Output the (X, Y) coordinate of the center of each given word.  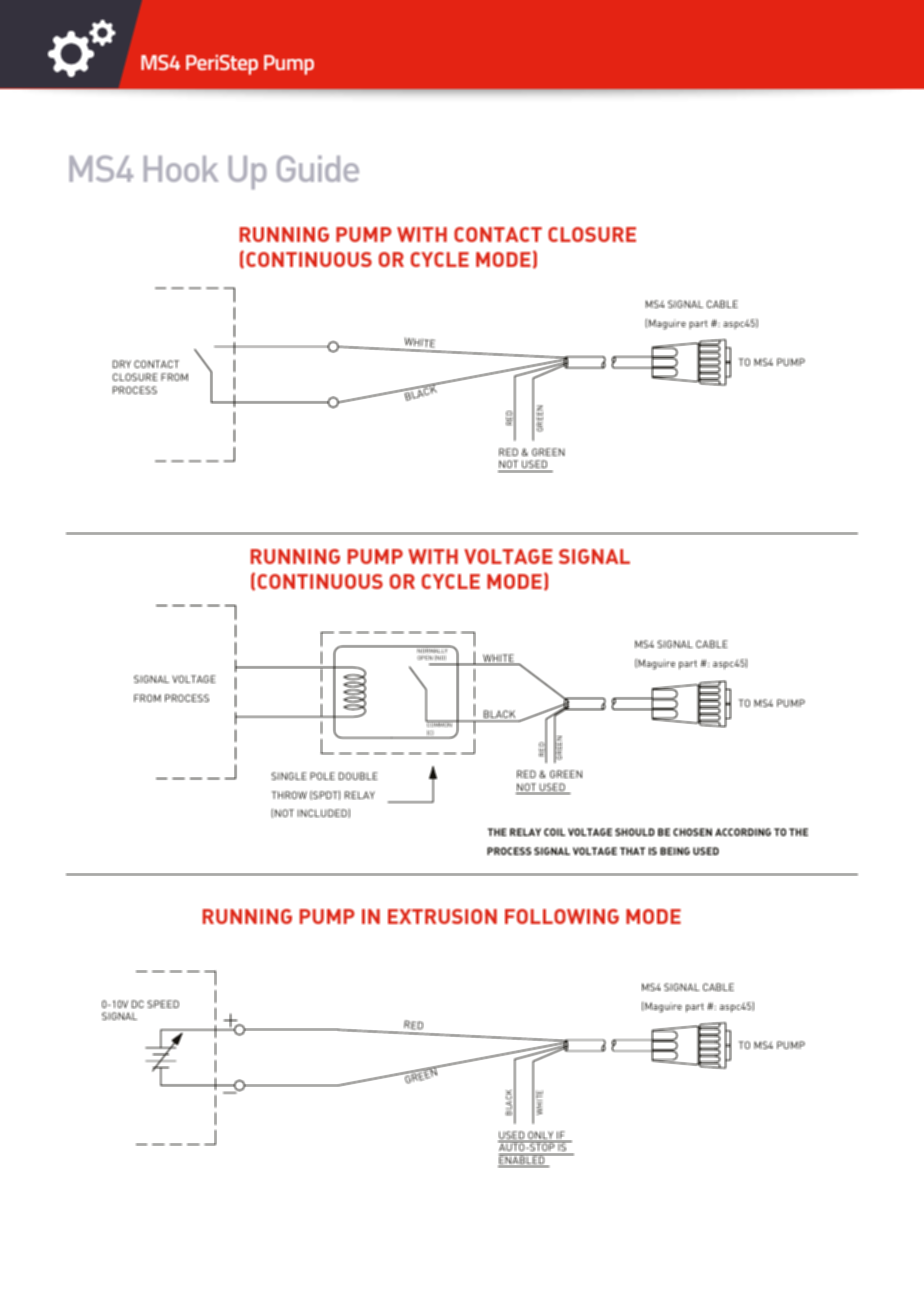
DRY (122, 364)
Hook (181, 169)
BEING (675, 851)
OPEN (425, 657)
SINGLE (289, 776)
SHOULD (635, 832)
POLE (322, 776)
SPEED (163, 1004)
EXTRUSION (442, 916)
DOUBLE (358, 776)
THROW (289, 795)
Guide (318, 168)
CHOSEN (692, 832)
